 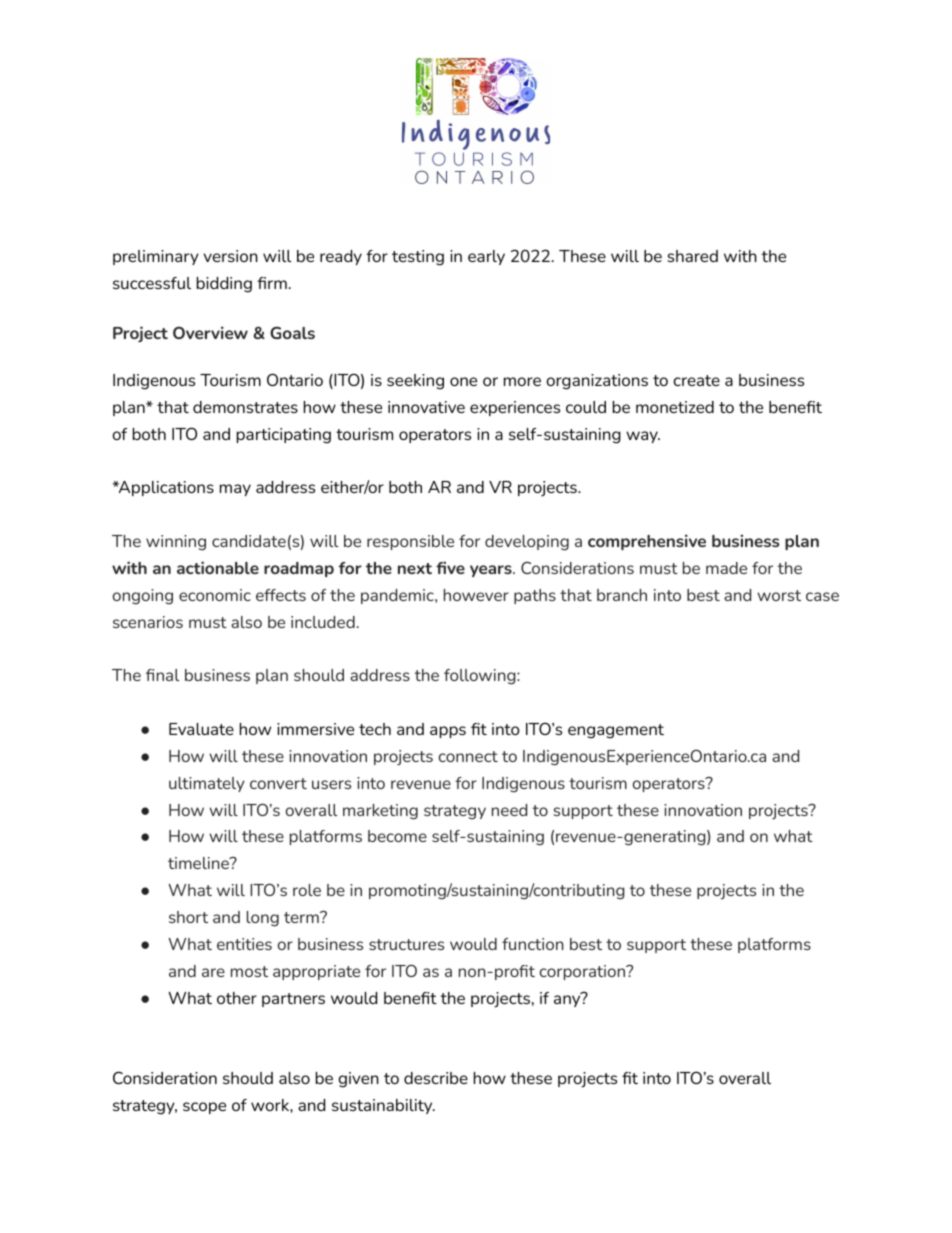 What do you see at coordinates (162, 675) in the screenshot?
I see `final` at bounding box center [162, 675].
